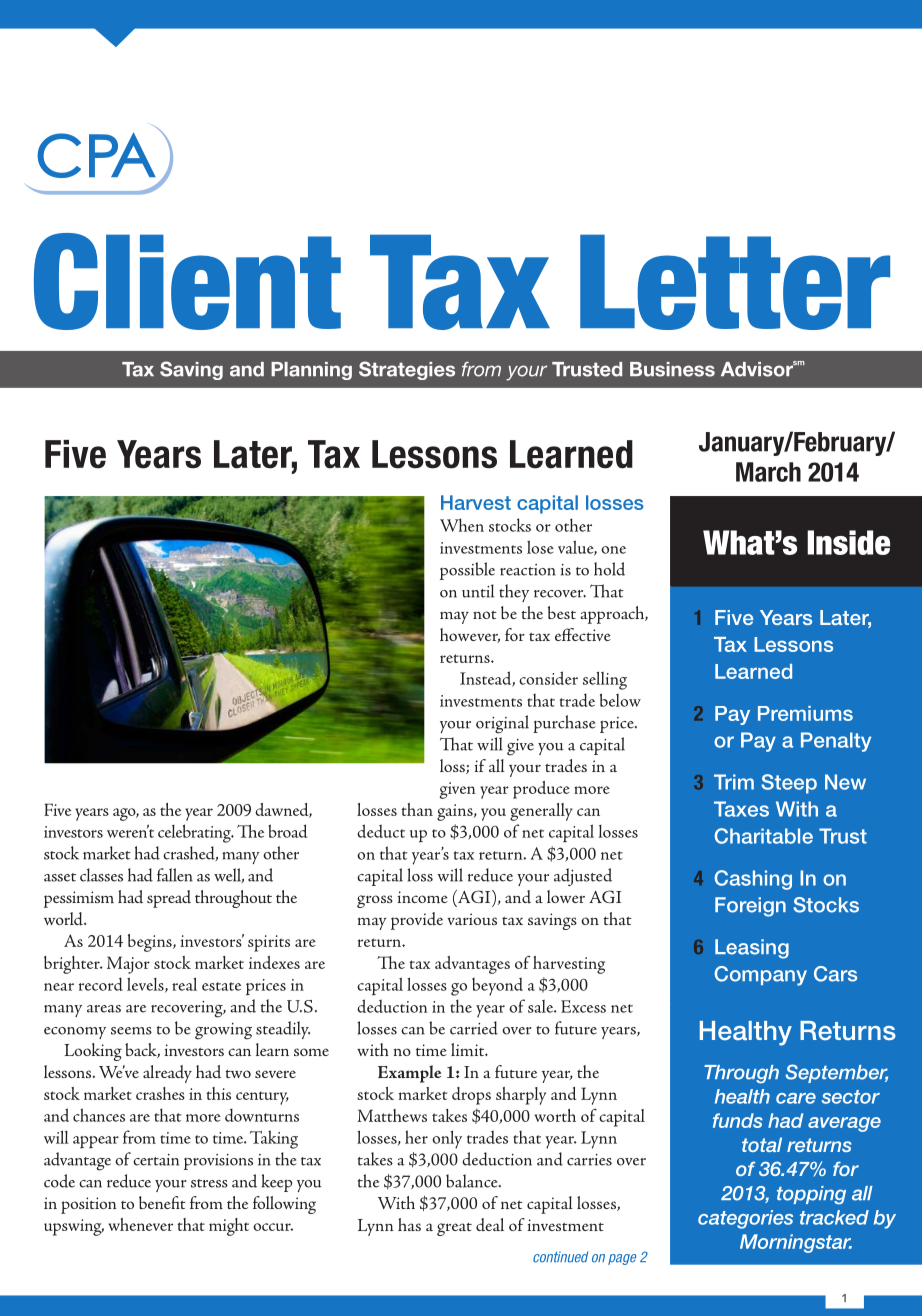 Image resolution: width=922 pixels, height=1316 pixels. What do you see at coordinates (734, 782) in the screenshot?
I see `Trim` at bounding box center [734, 782].
